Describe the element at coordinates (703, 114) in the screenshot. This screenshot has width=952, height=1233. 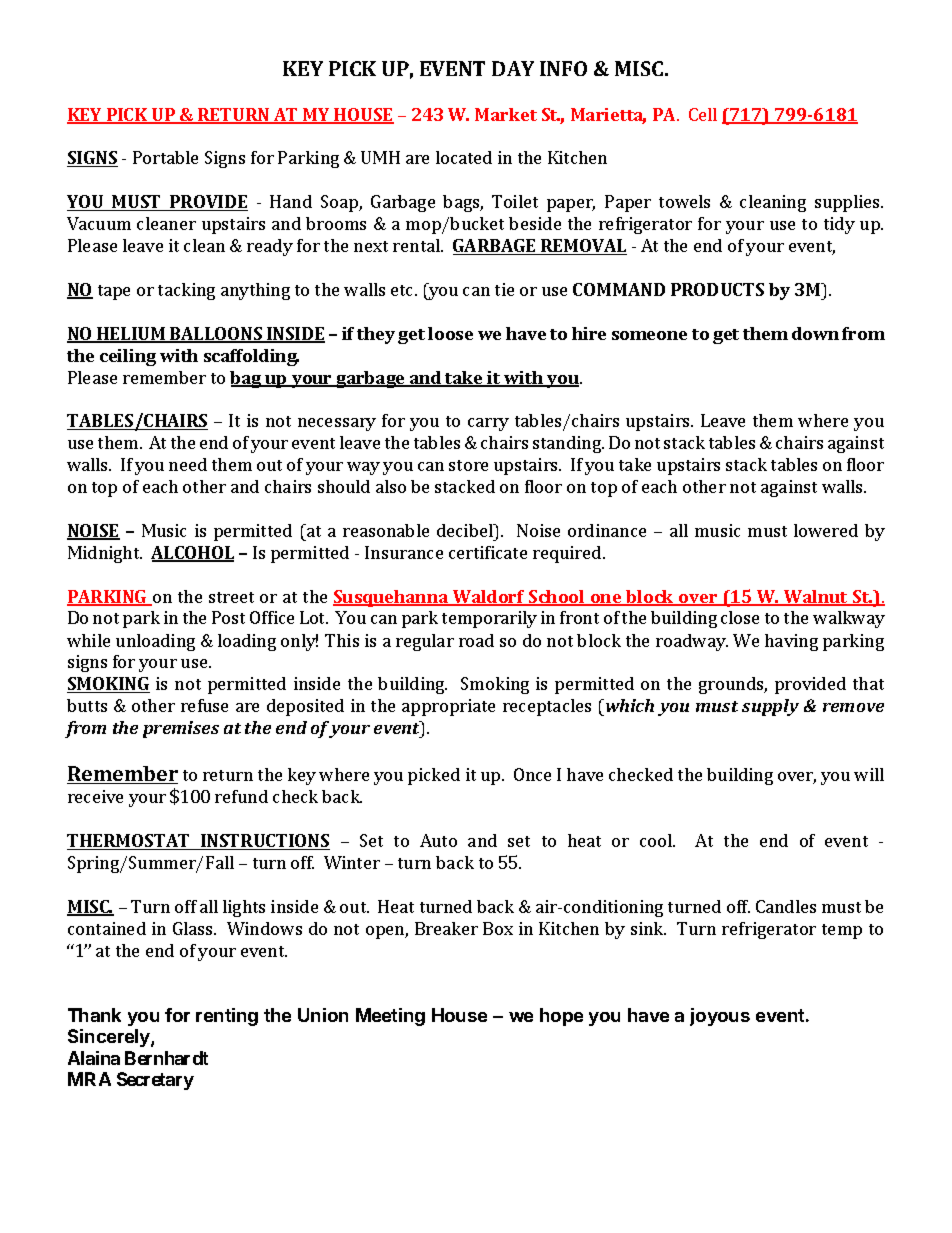
I see `Cell` at that location.
